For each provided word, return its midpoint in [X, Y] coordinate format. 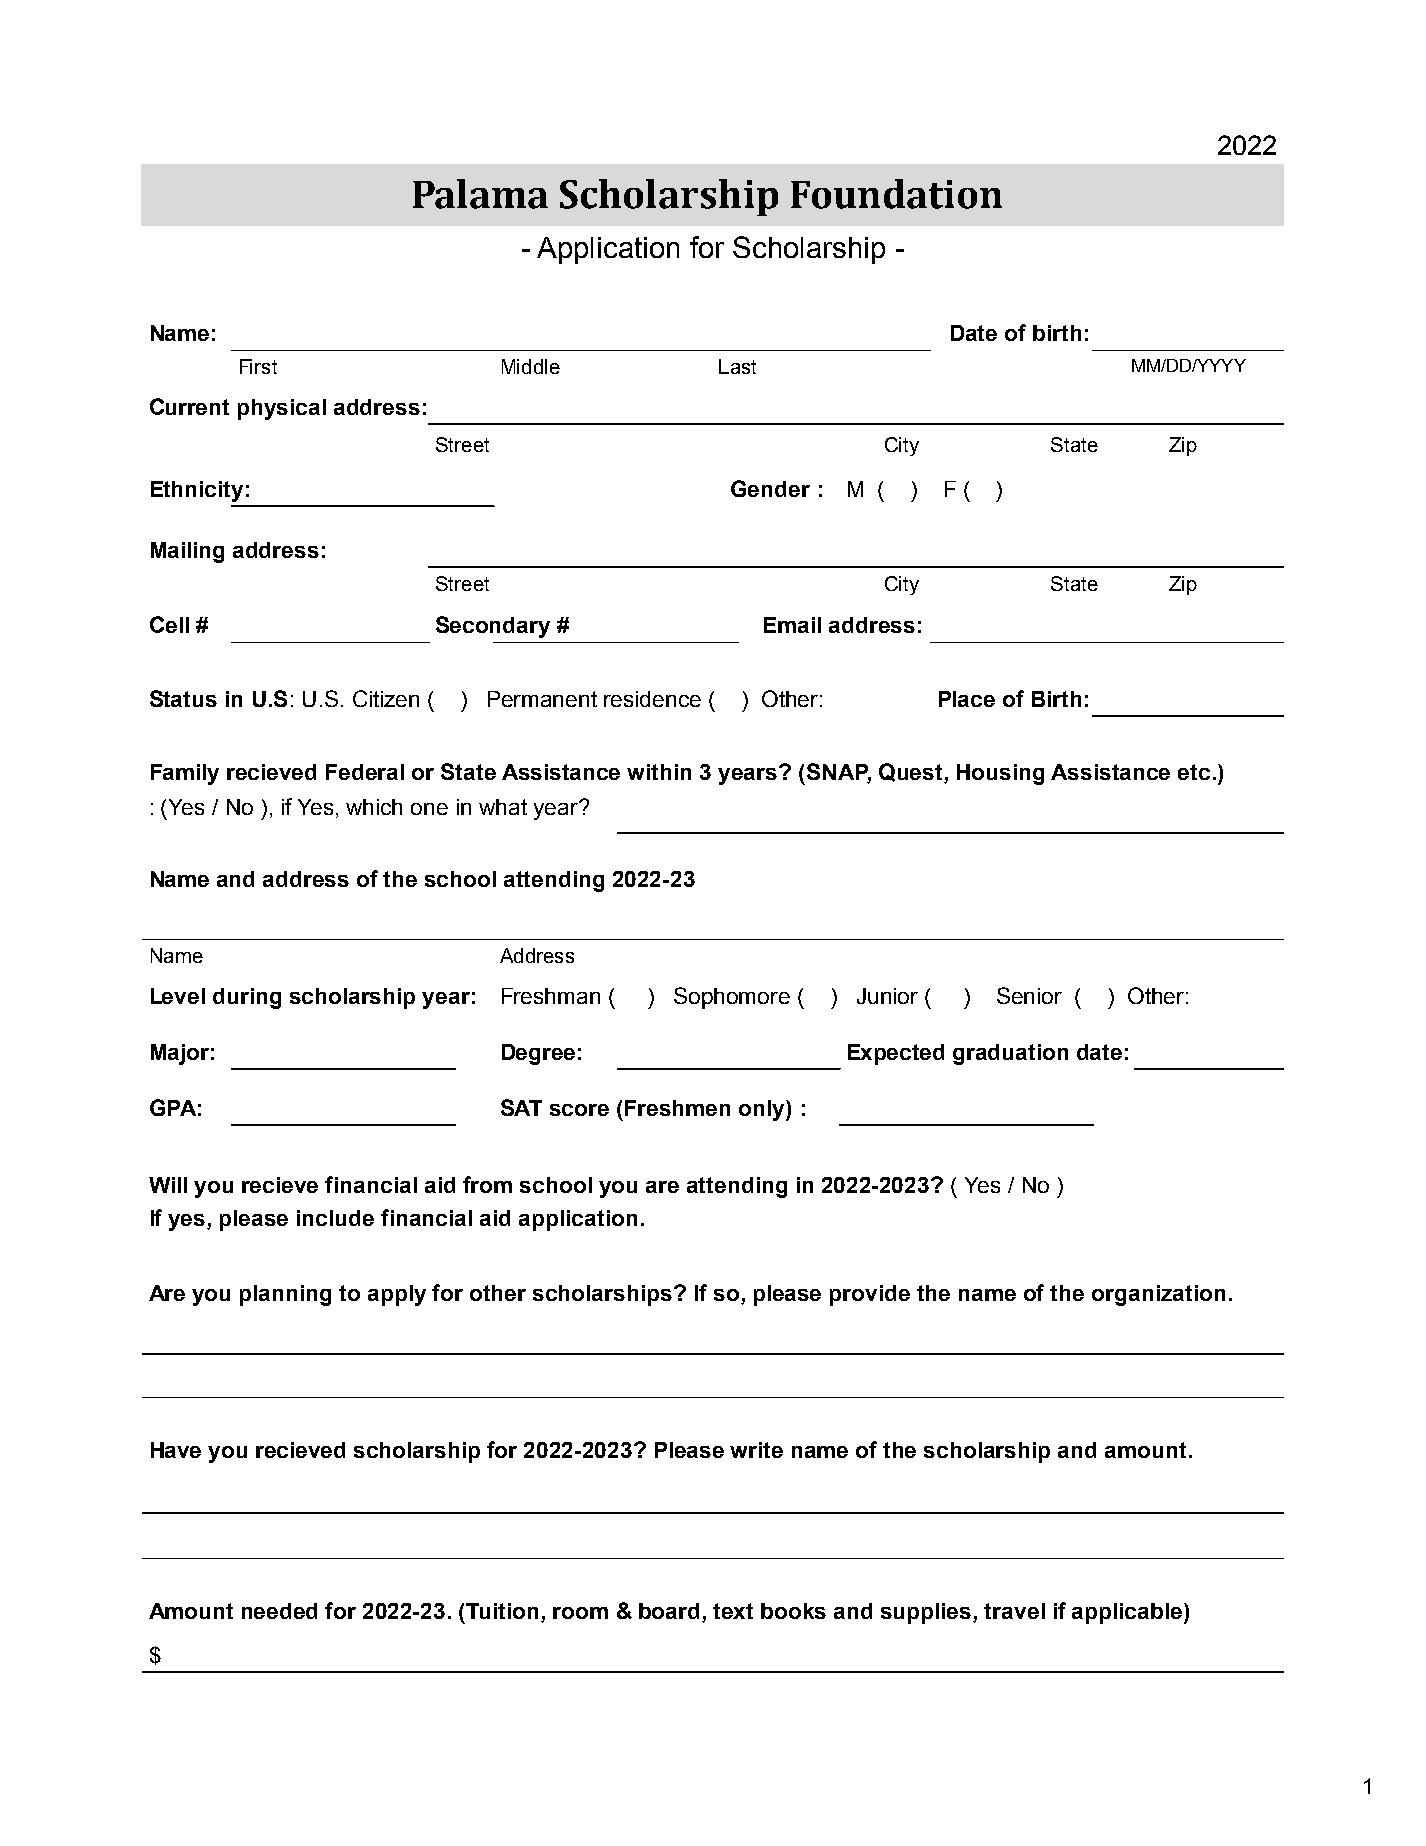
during [247, 998]
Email [792, 625]
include [335, 1218]
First [258, 366]
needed [279, 1611]
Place [967, 699]
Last [737, 366]
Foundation [896, 194]
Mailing [187, 552]
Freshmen [677, 1108]
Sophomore [732, 998]
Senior [1029, 995]
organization [1158, 1295]
